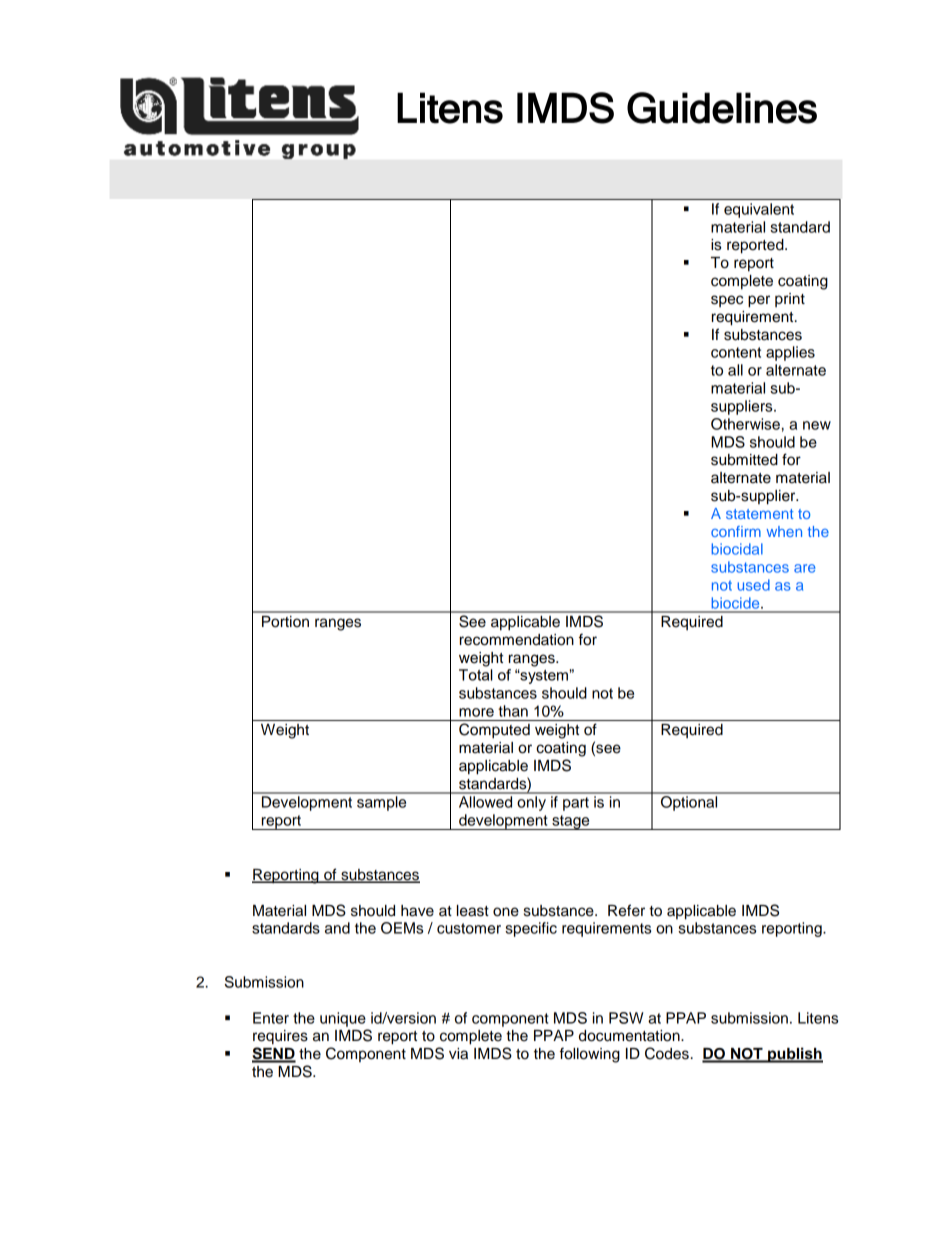 Image resolution: width=952 pixels, height=1233 pixels. Describe the element at coordinates (722, 108) in the screenshot. I see `Guidelines` at that location.
